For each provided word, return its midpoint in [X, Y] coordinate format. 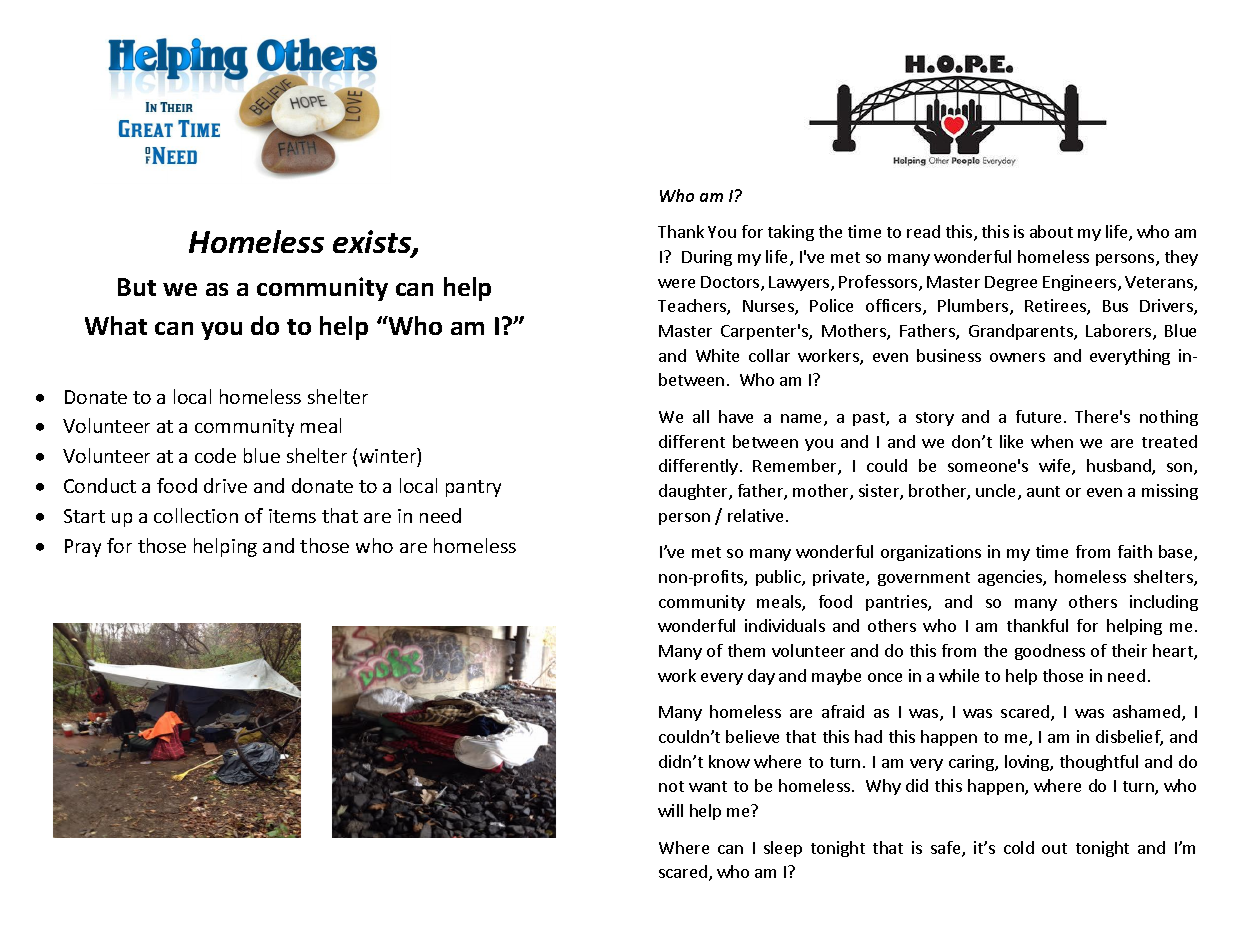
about [1051, 231]
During [707, 258]
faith [1135, 551]
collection [196, 515]
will [670, 810]
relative [755, 515]
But [137, 287]
